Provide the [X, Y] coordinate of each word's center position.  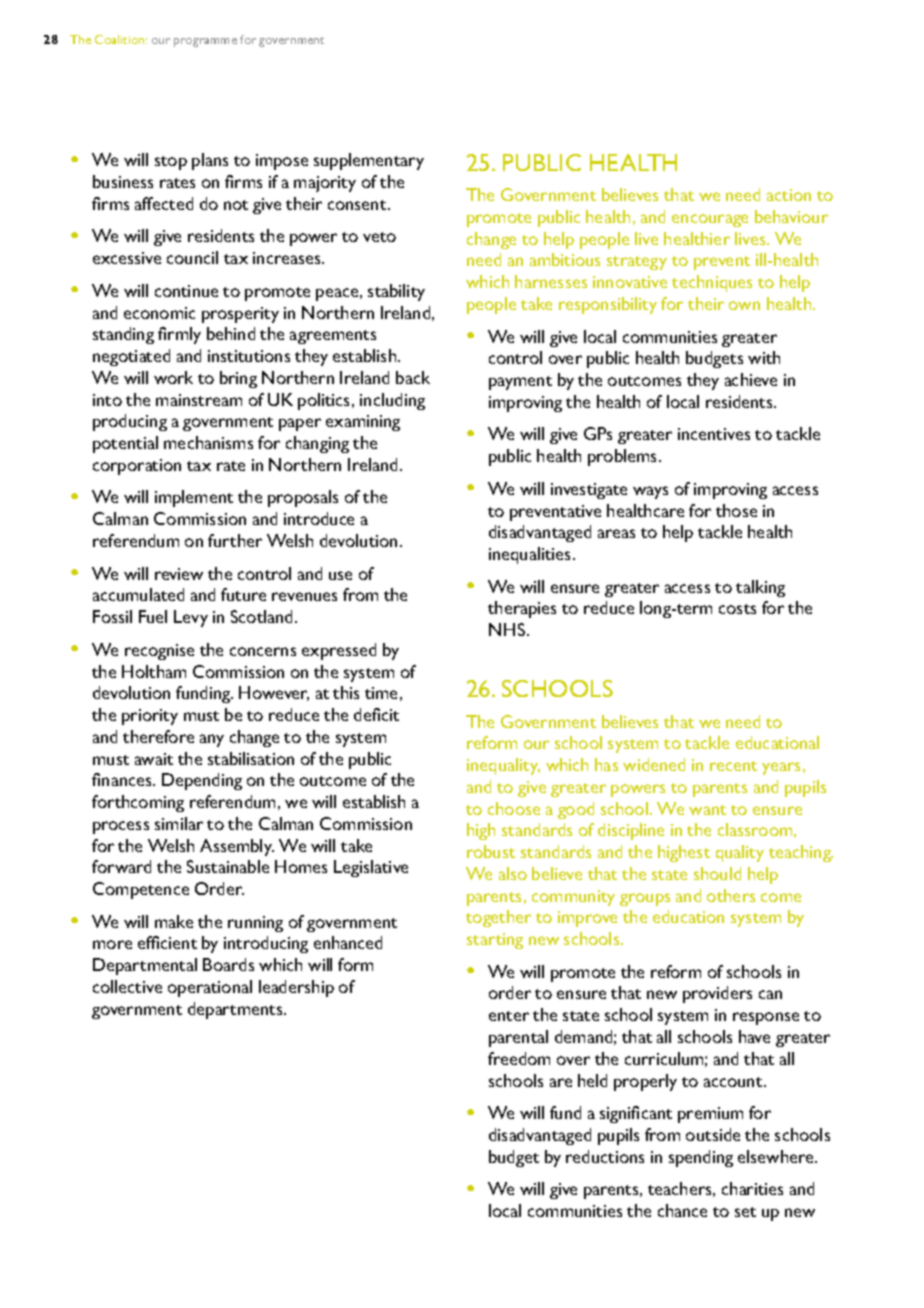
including [392, 401]
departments [236, 1010]
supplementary [369, 161]
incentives [714, 434]
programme [205, 42]
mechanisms [208, 442]
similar [179, 823]
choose [514, 808]
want [707, 810]
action [789, 195]
